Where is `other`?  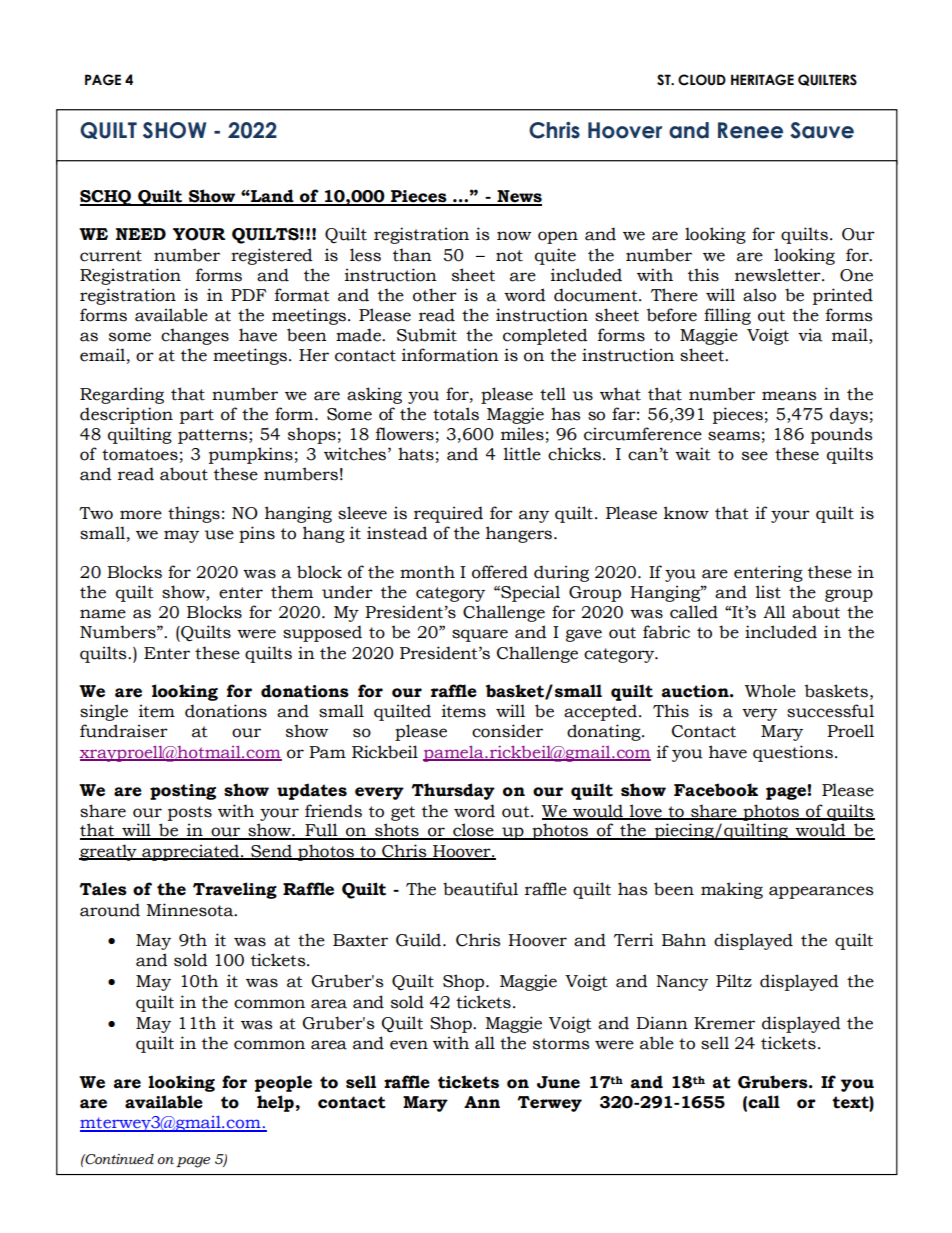
other is located at coordinates (435, 295).
